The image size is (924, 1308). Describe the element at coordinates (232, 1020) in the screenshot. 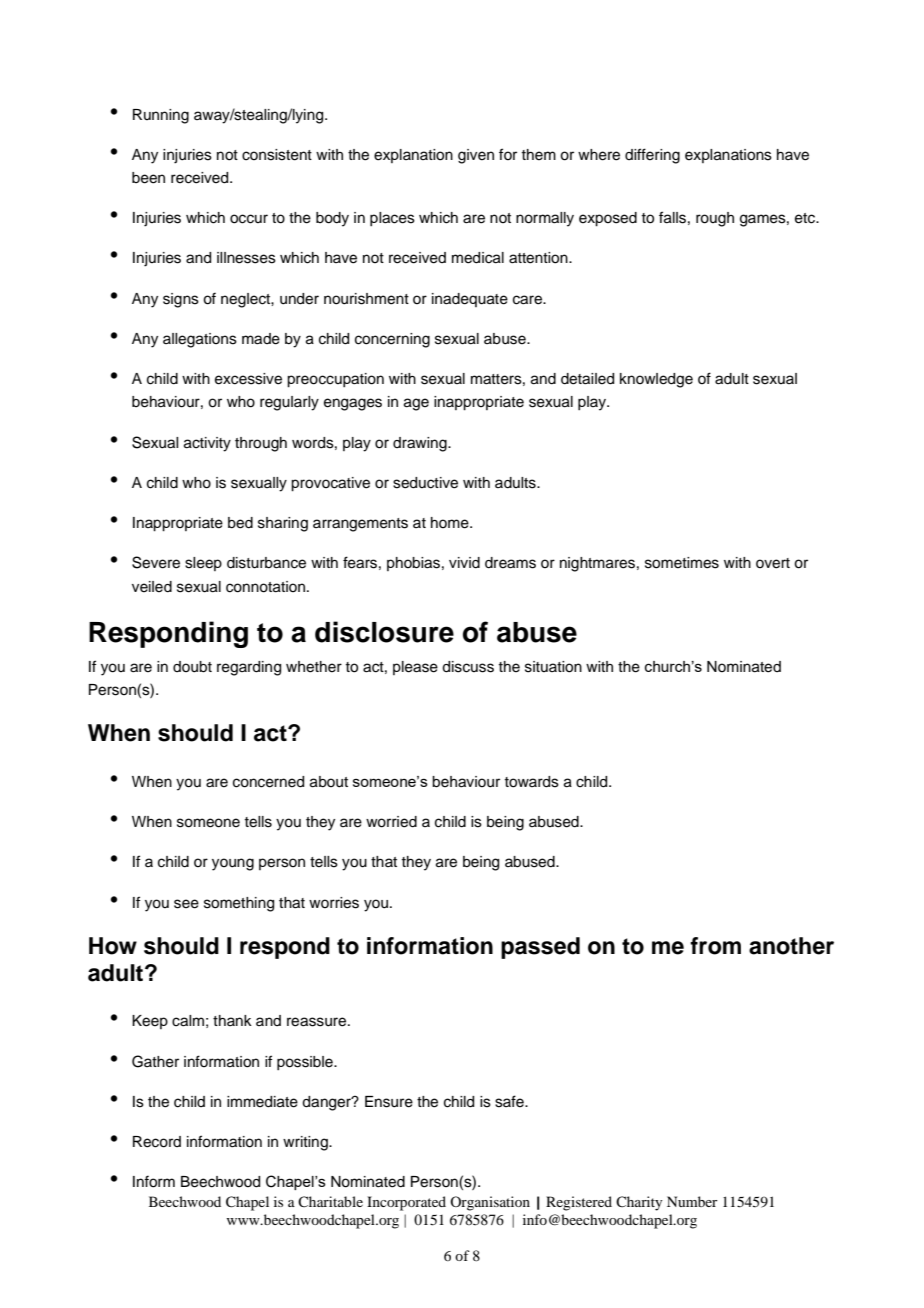

I see `thank` at that location.
